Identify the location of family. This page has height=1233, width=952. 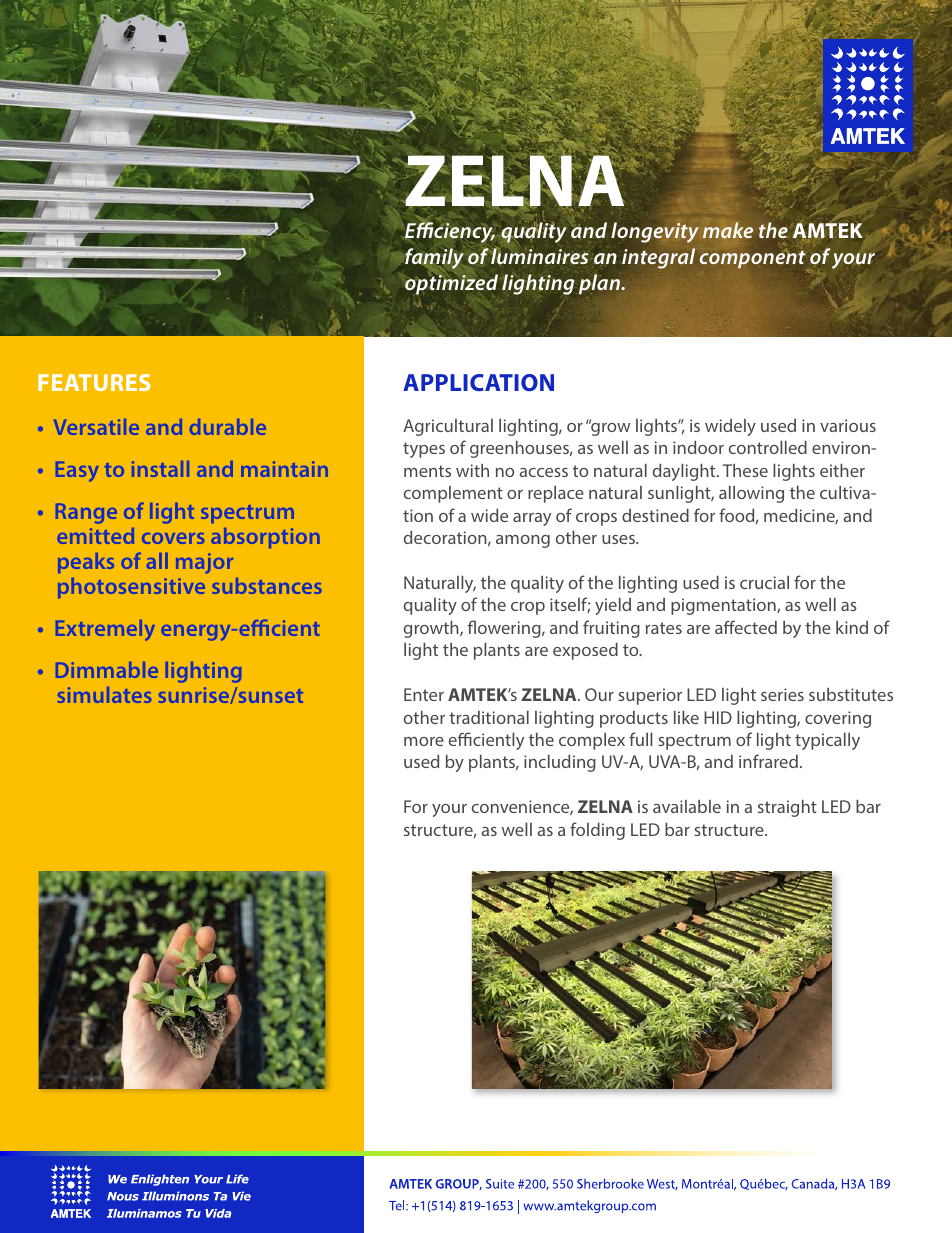
(434, 259).
